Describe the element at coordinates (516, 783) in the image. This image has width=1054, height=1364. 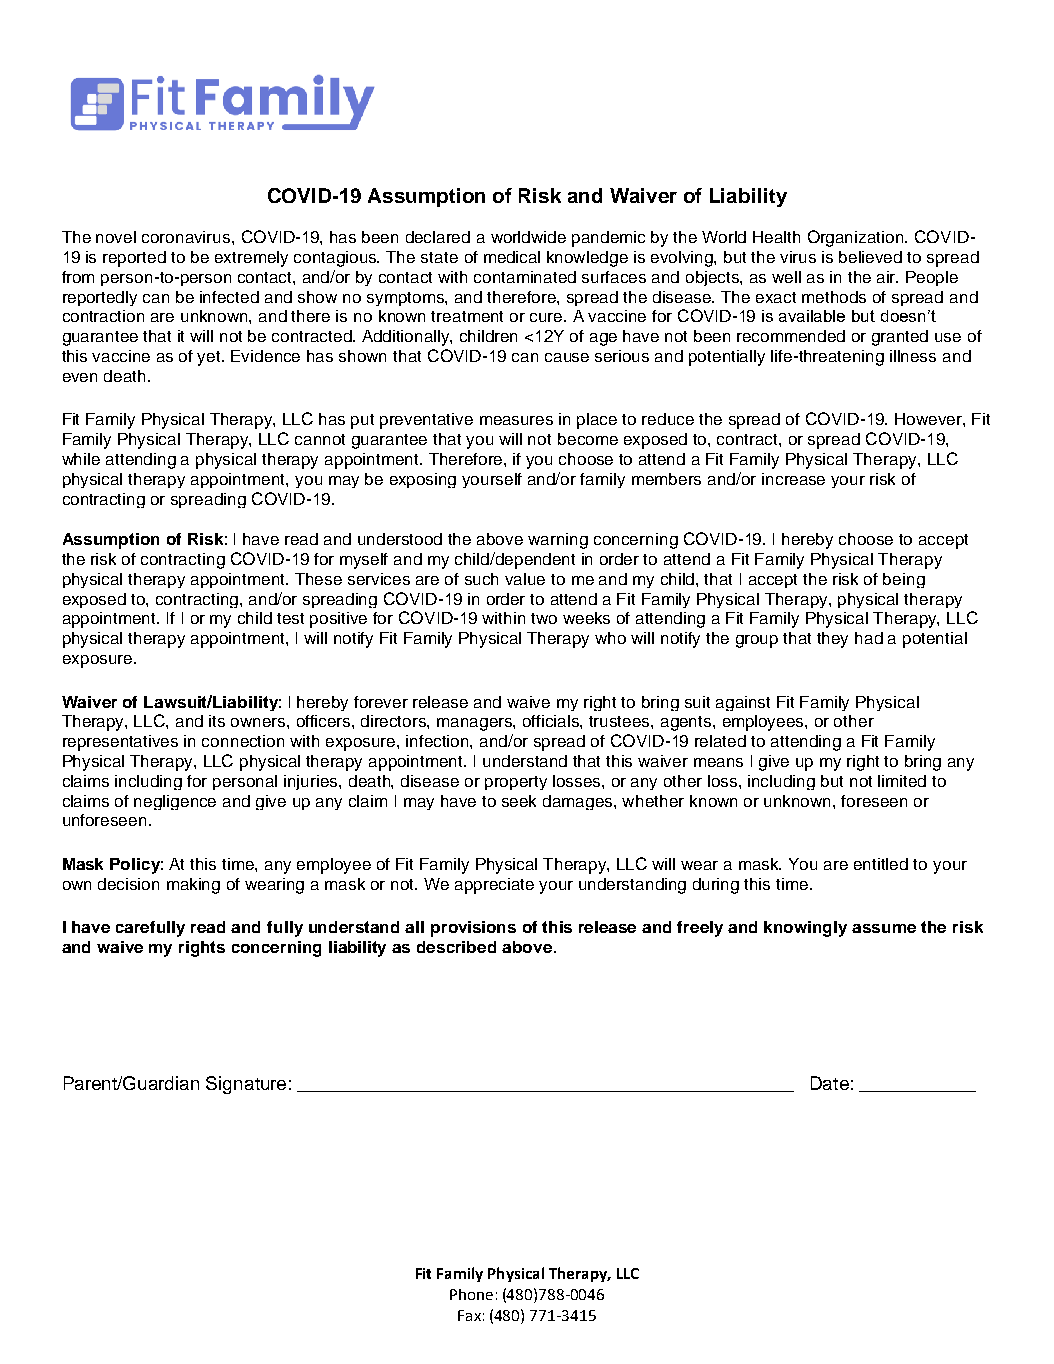
I see `property` at that location.
